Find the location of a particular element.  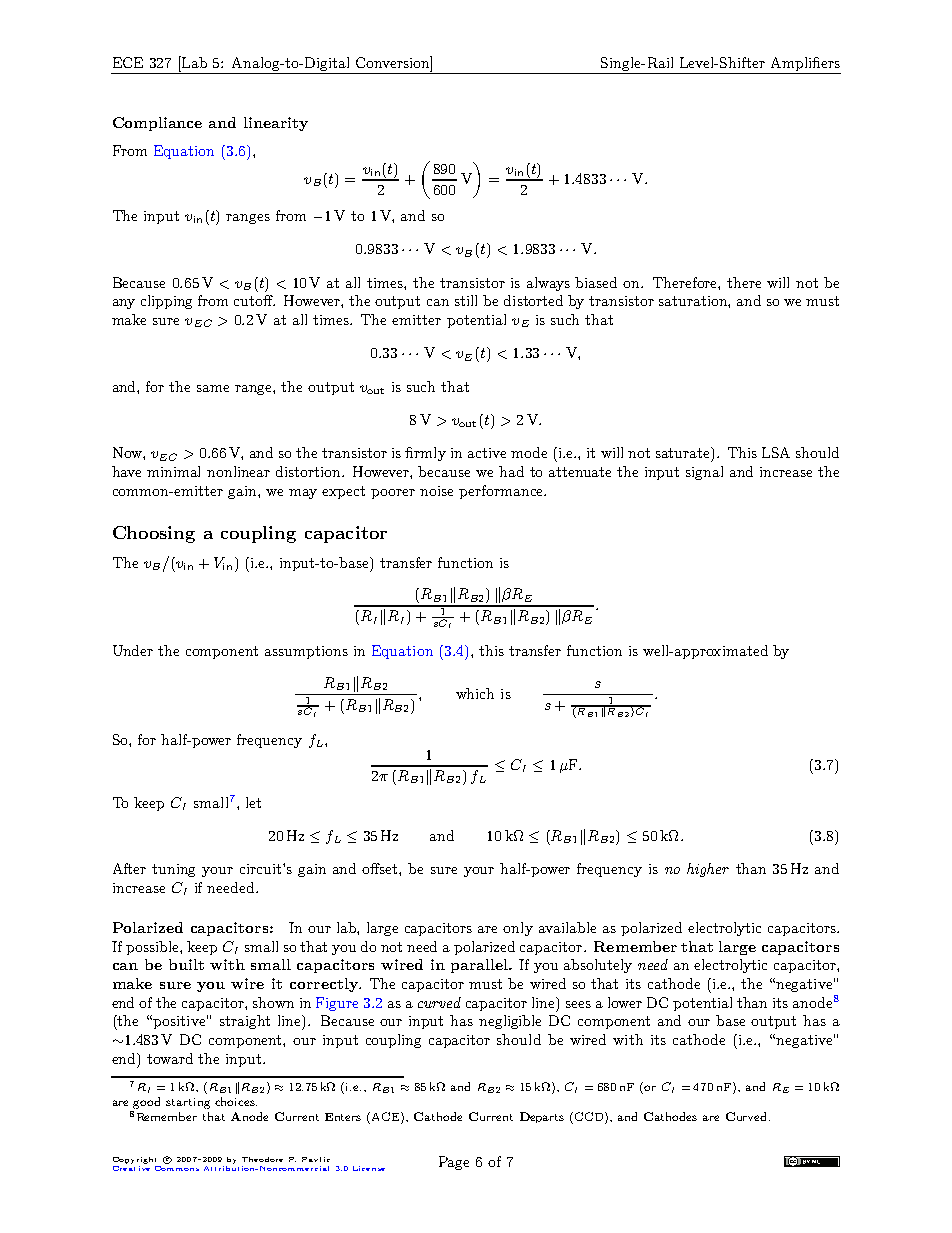

CCD is located at coordinates (590, 1118).
